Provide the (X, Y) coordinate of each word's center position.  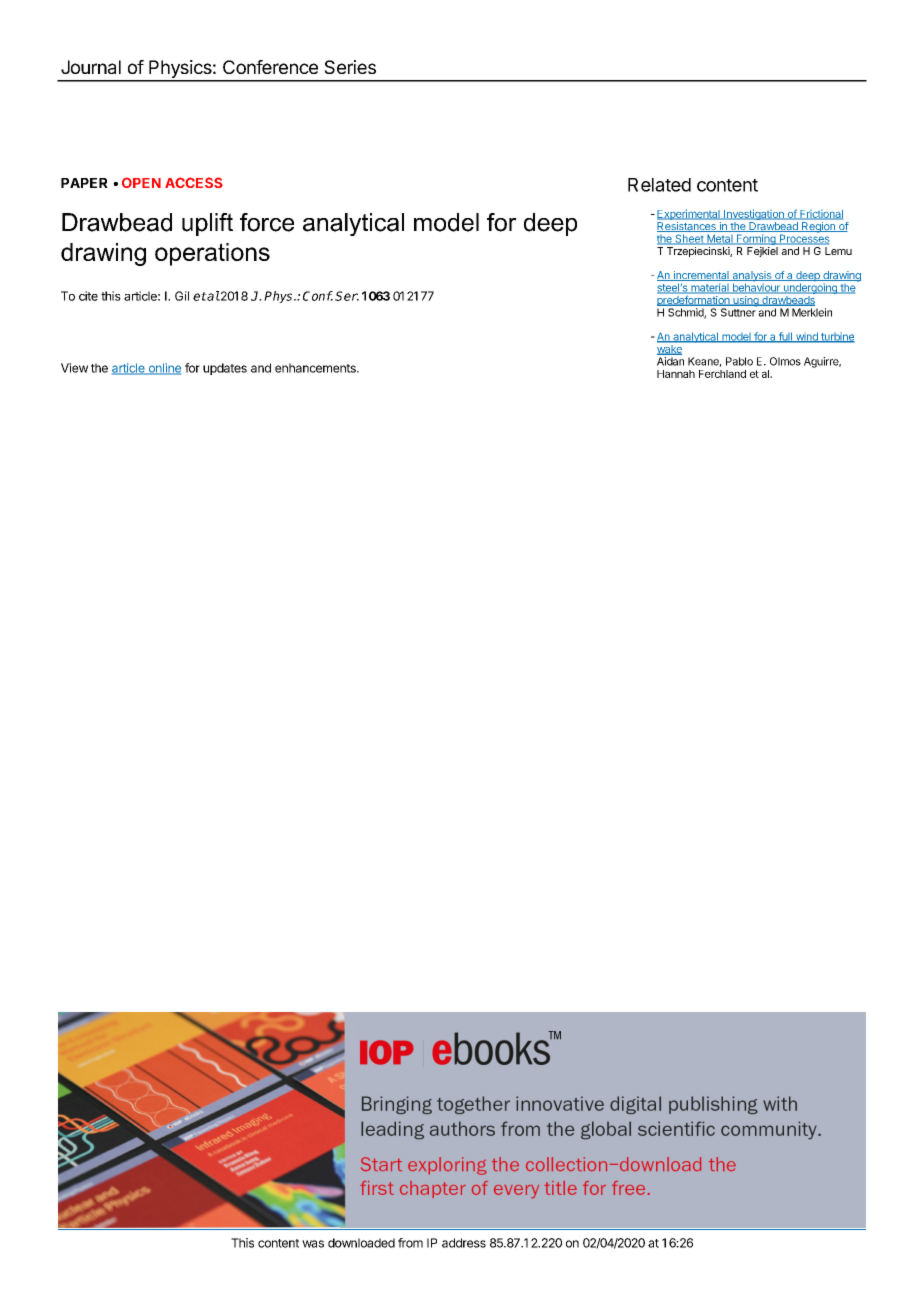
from (410, 1243)
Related (659, 185)
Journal (91, 67)
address (464, 1243)
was (313, 1244)
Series (350, 67)
